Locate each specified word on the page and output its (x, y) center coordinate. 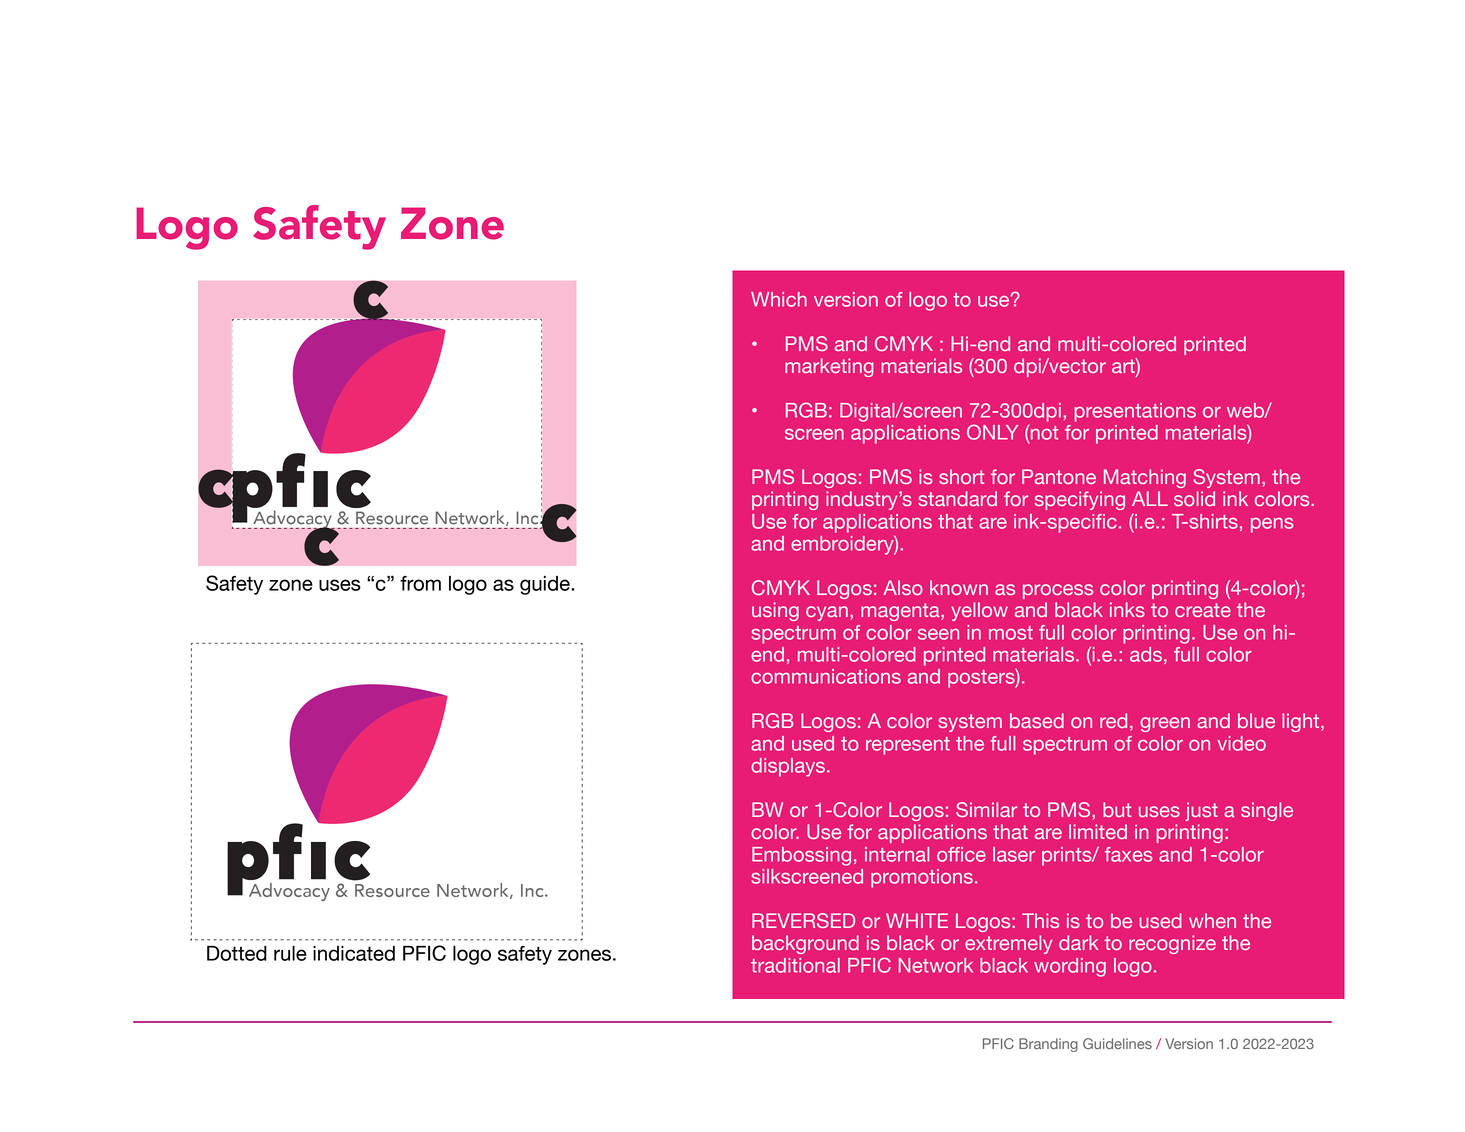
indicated (354, 953)
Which (779, 299)
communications (826, 676)
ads (1146, 654)
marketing (829, 367)
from (420, 583)
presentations (1135, 412)
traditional (795, 965)
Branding (1048, 1045)
